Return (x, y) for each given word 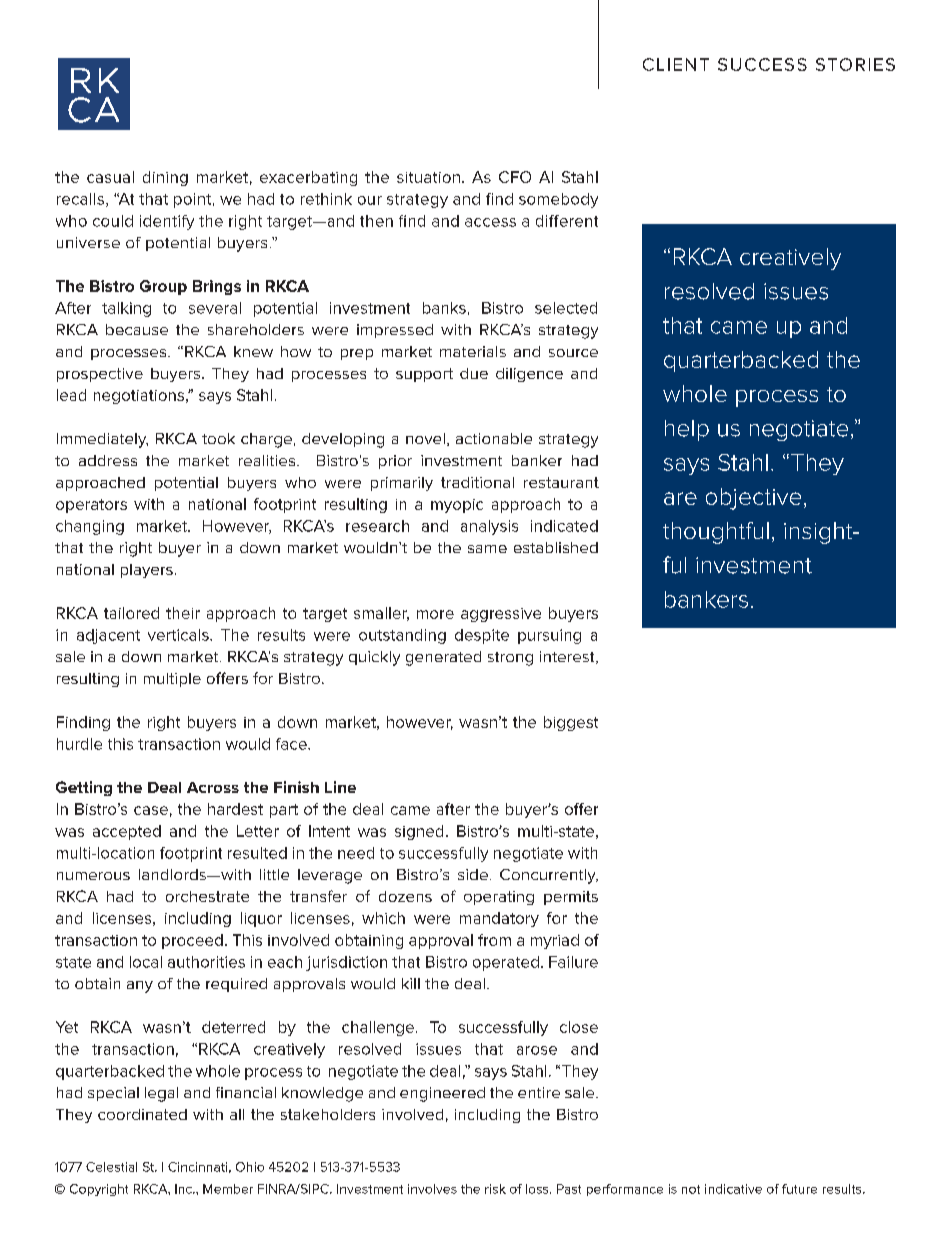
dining (165, 178)
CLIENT (676, 64)
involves (432, 1189)
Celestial (111, 1167)
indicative (733, 1189)
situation (428, 177)
